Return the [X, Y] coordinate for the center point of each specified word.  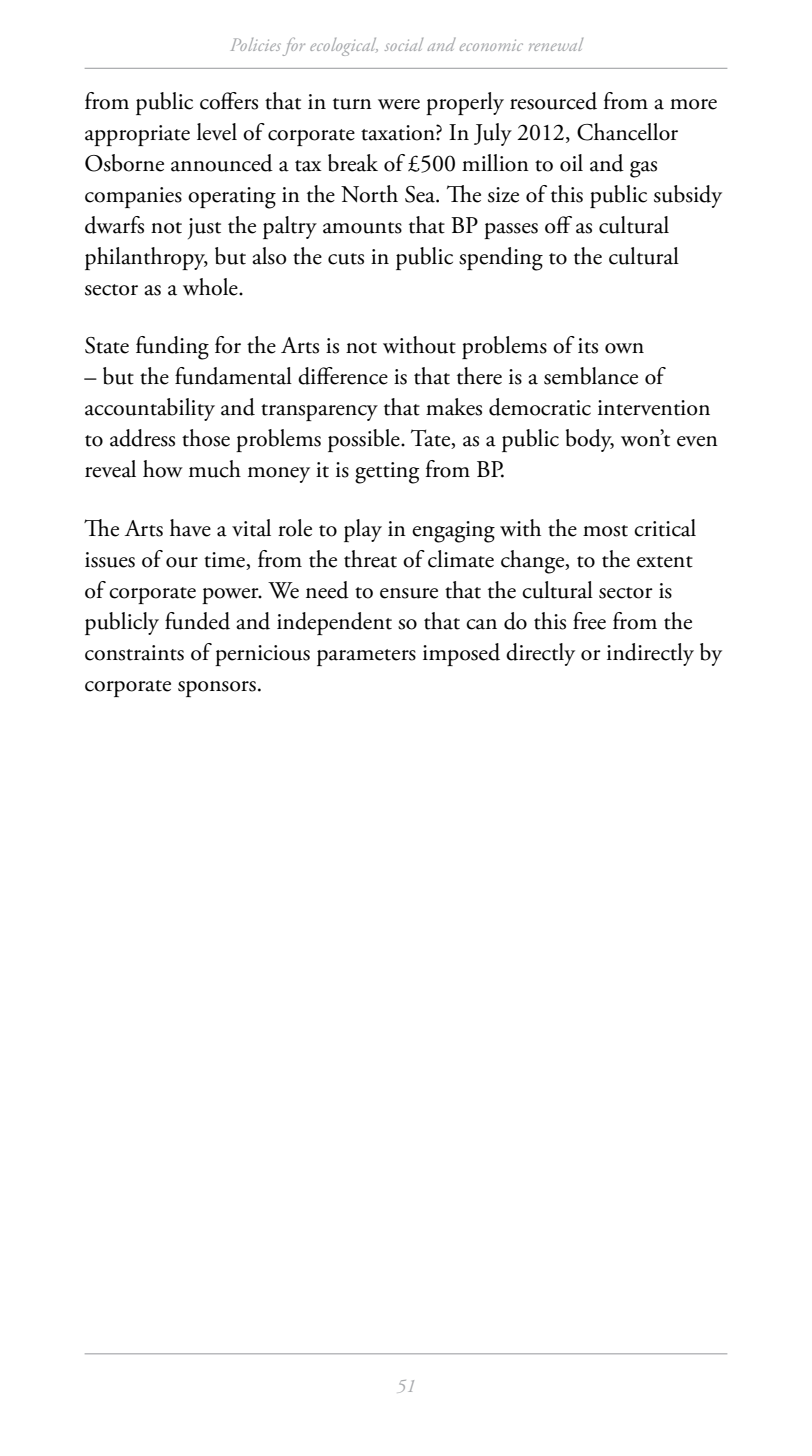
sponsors [217, 689]
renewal [556, 44]
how [163, 469]
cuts [346, 259]
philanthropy [146, 258]
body [590, 440]
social [404, 44]
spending [501, 259]
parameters [366, 657]
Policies [256, 44]
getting [387, 473]
